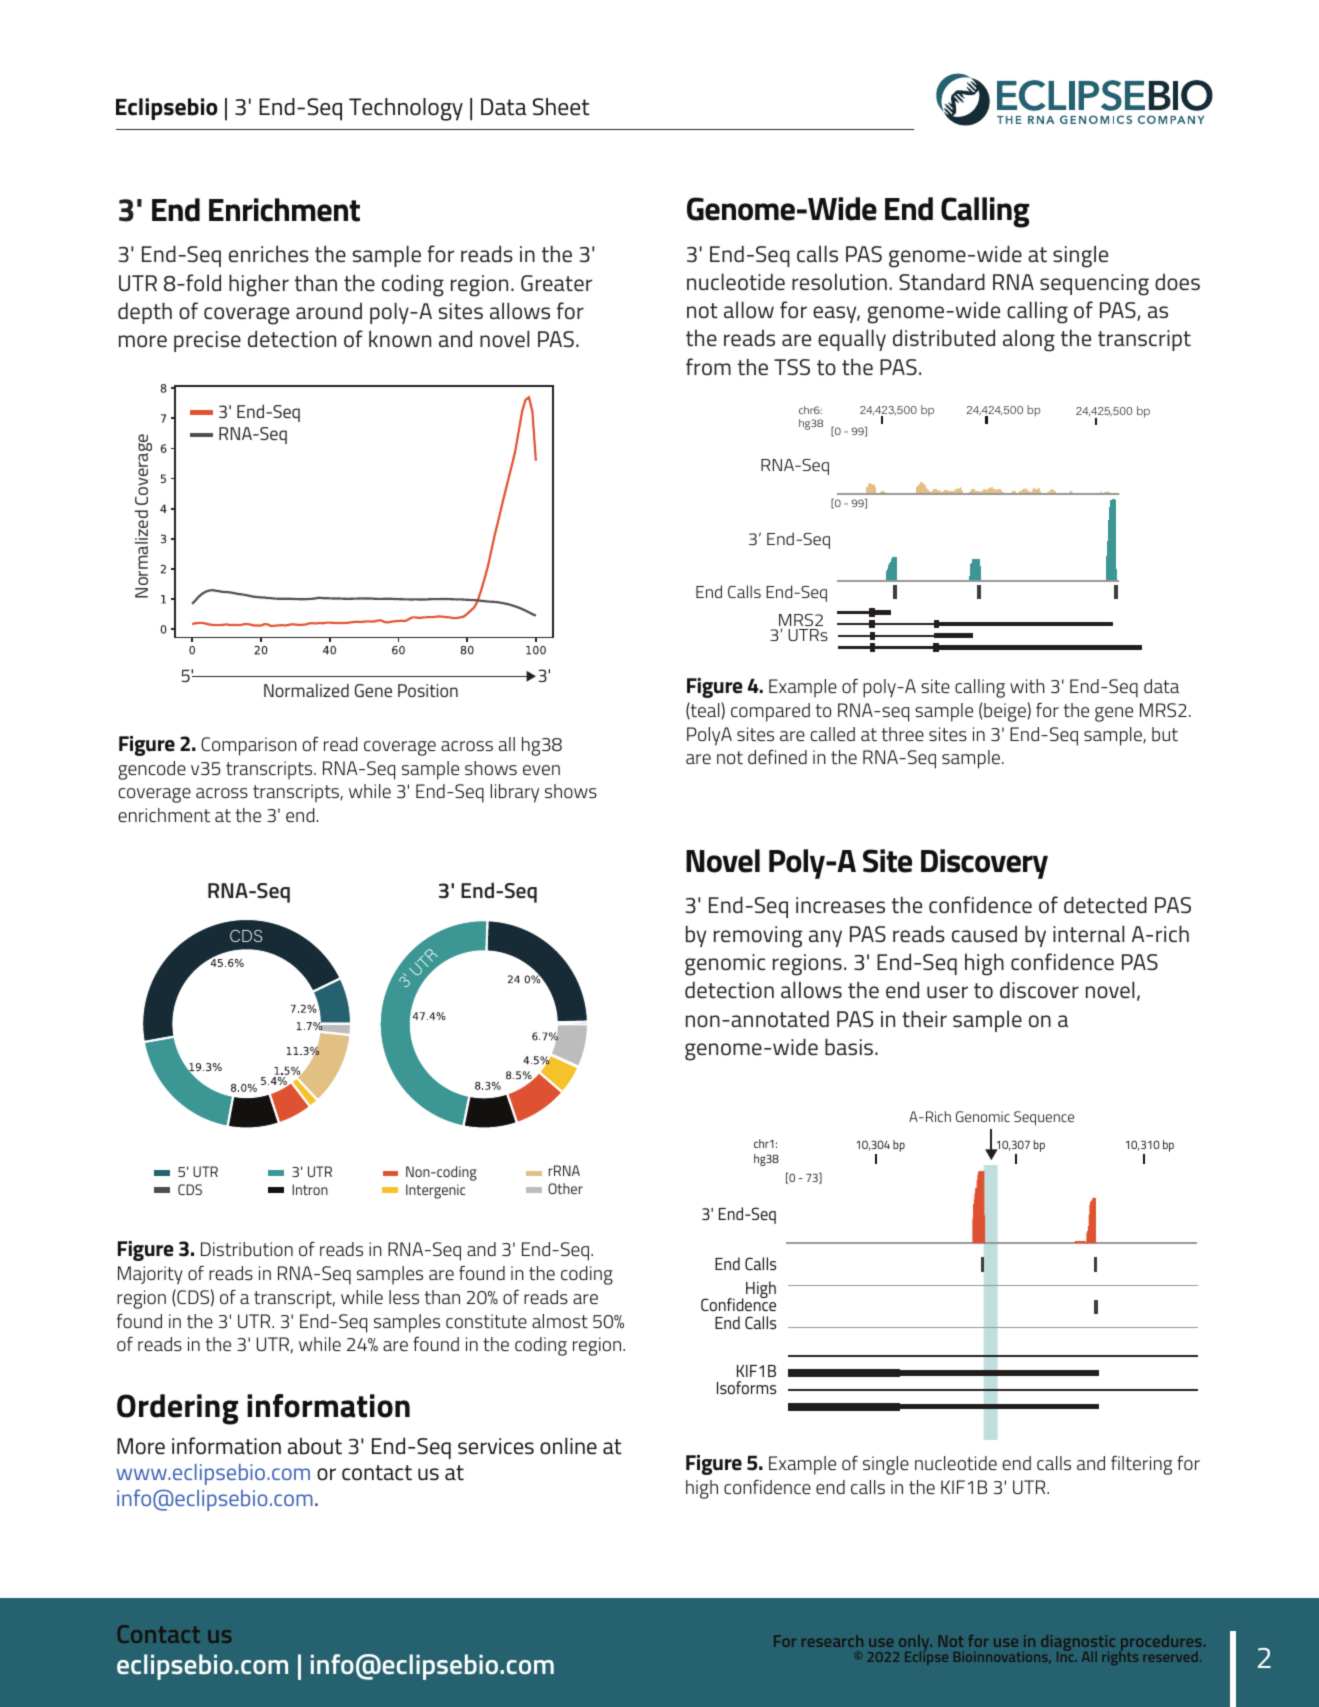 The height and width of the image is (1707, 1319). Describe the element at coordinates (207, 341) in the image. I see `precise` at that location.
